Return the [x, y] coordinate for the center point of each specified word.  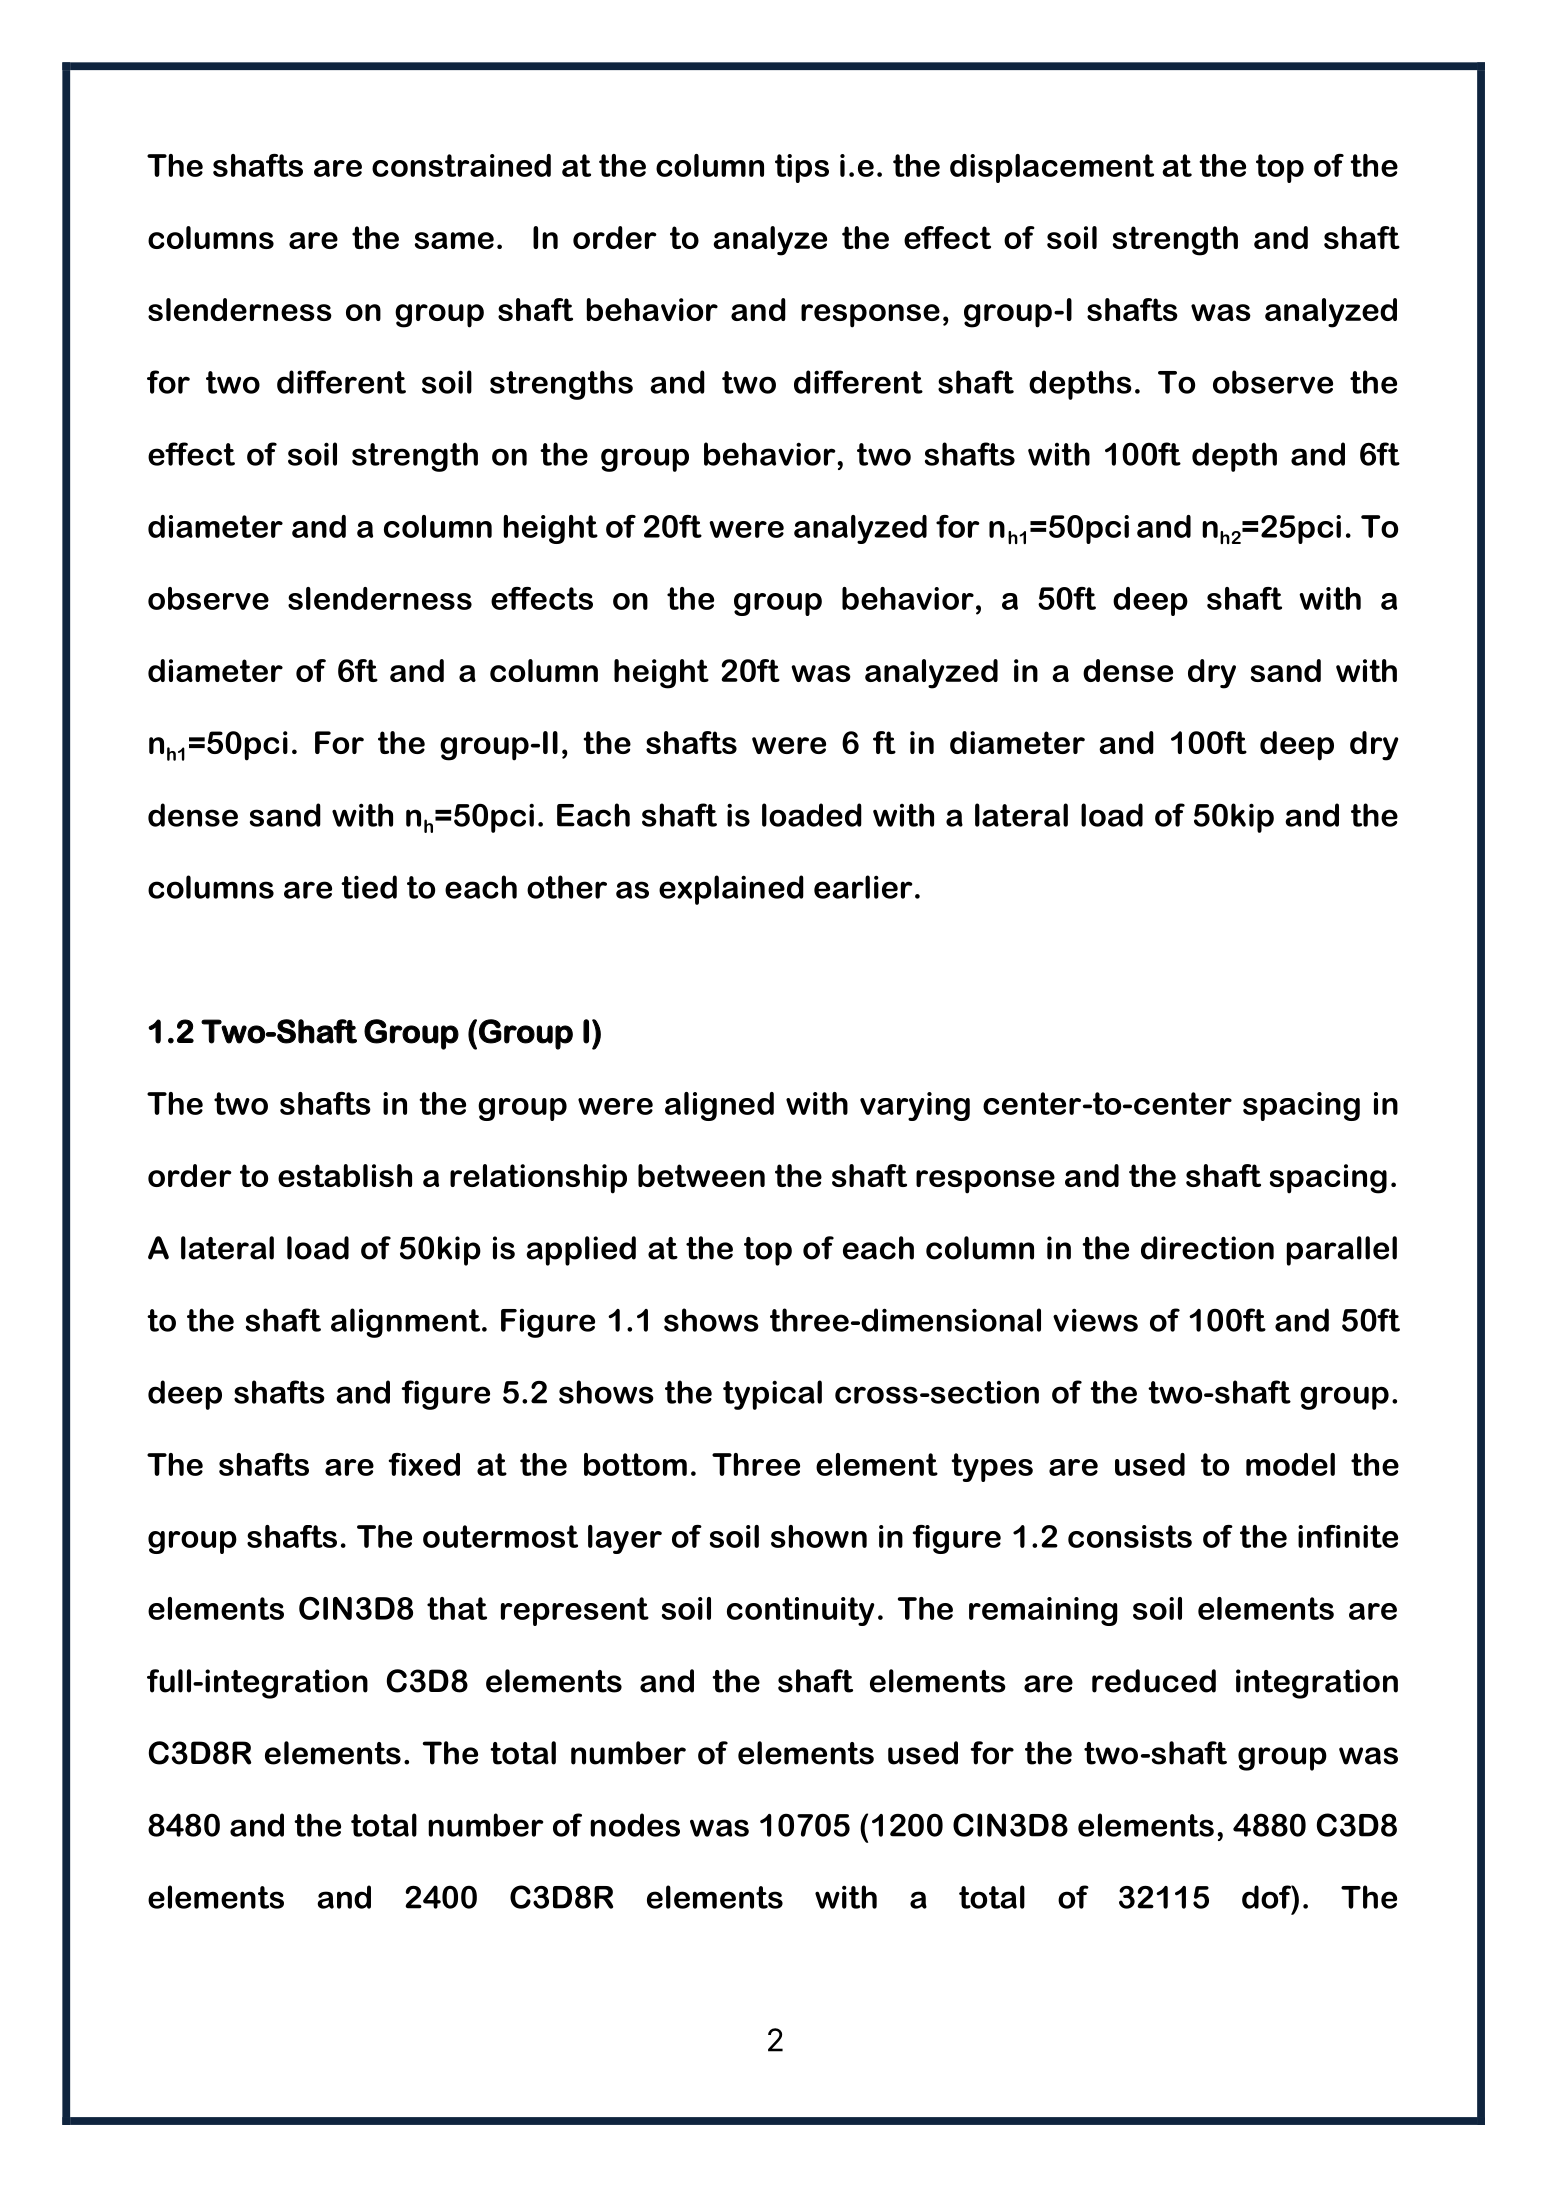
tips [802, 168]
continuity [800, 1611]
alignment [407, 1323]
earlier [863, 887]
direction [1207, 1248]
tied [369, 887]
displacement [1052, 168]
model [1290, 1464]
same [454, 240]
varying [915, 1106]
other [567, 887]
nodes [635, 1825]
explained [731, 890]
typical [772, 1395]
